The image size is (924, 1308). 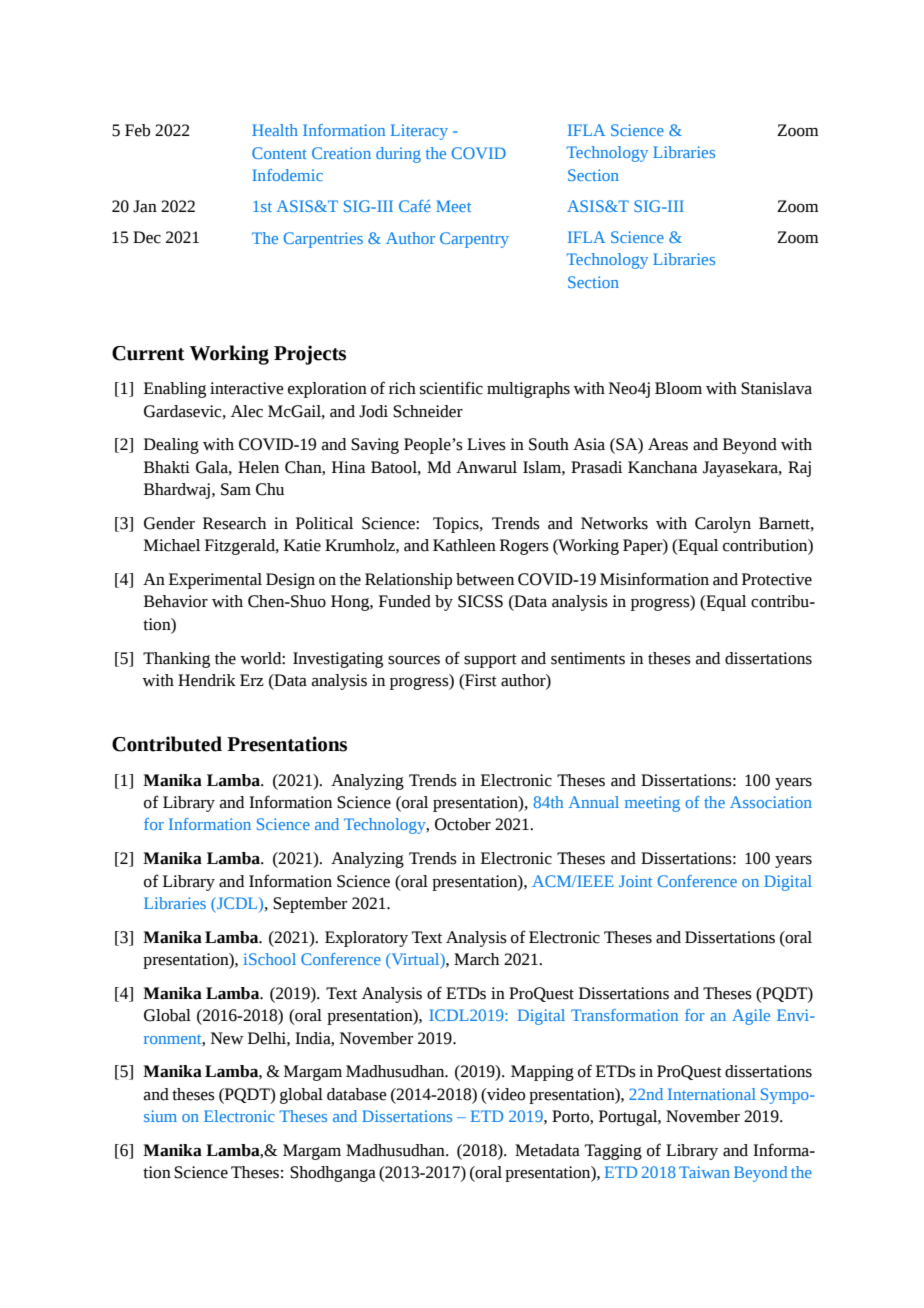 What do you see at coordinates (505, 1094) in the screenshot?
I see `video` at bounding box center [505, 1094].
